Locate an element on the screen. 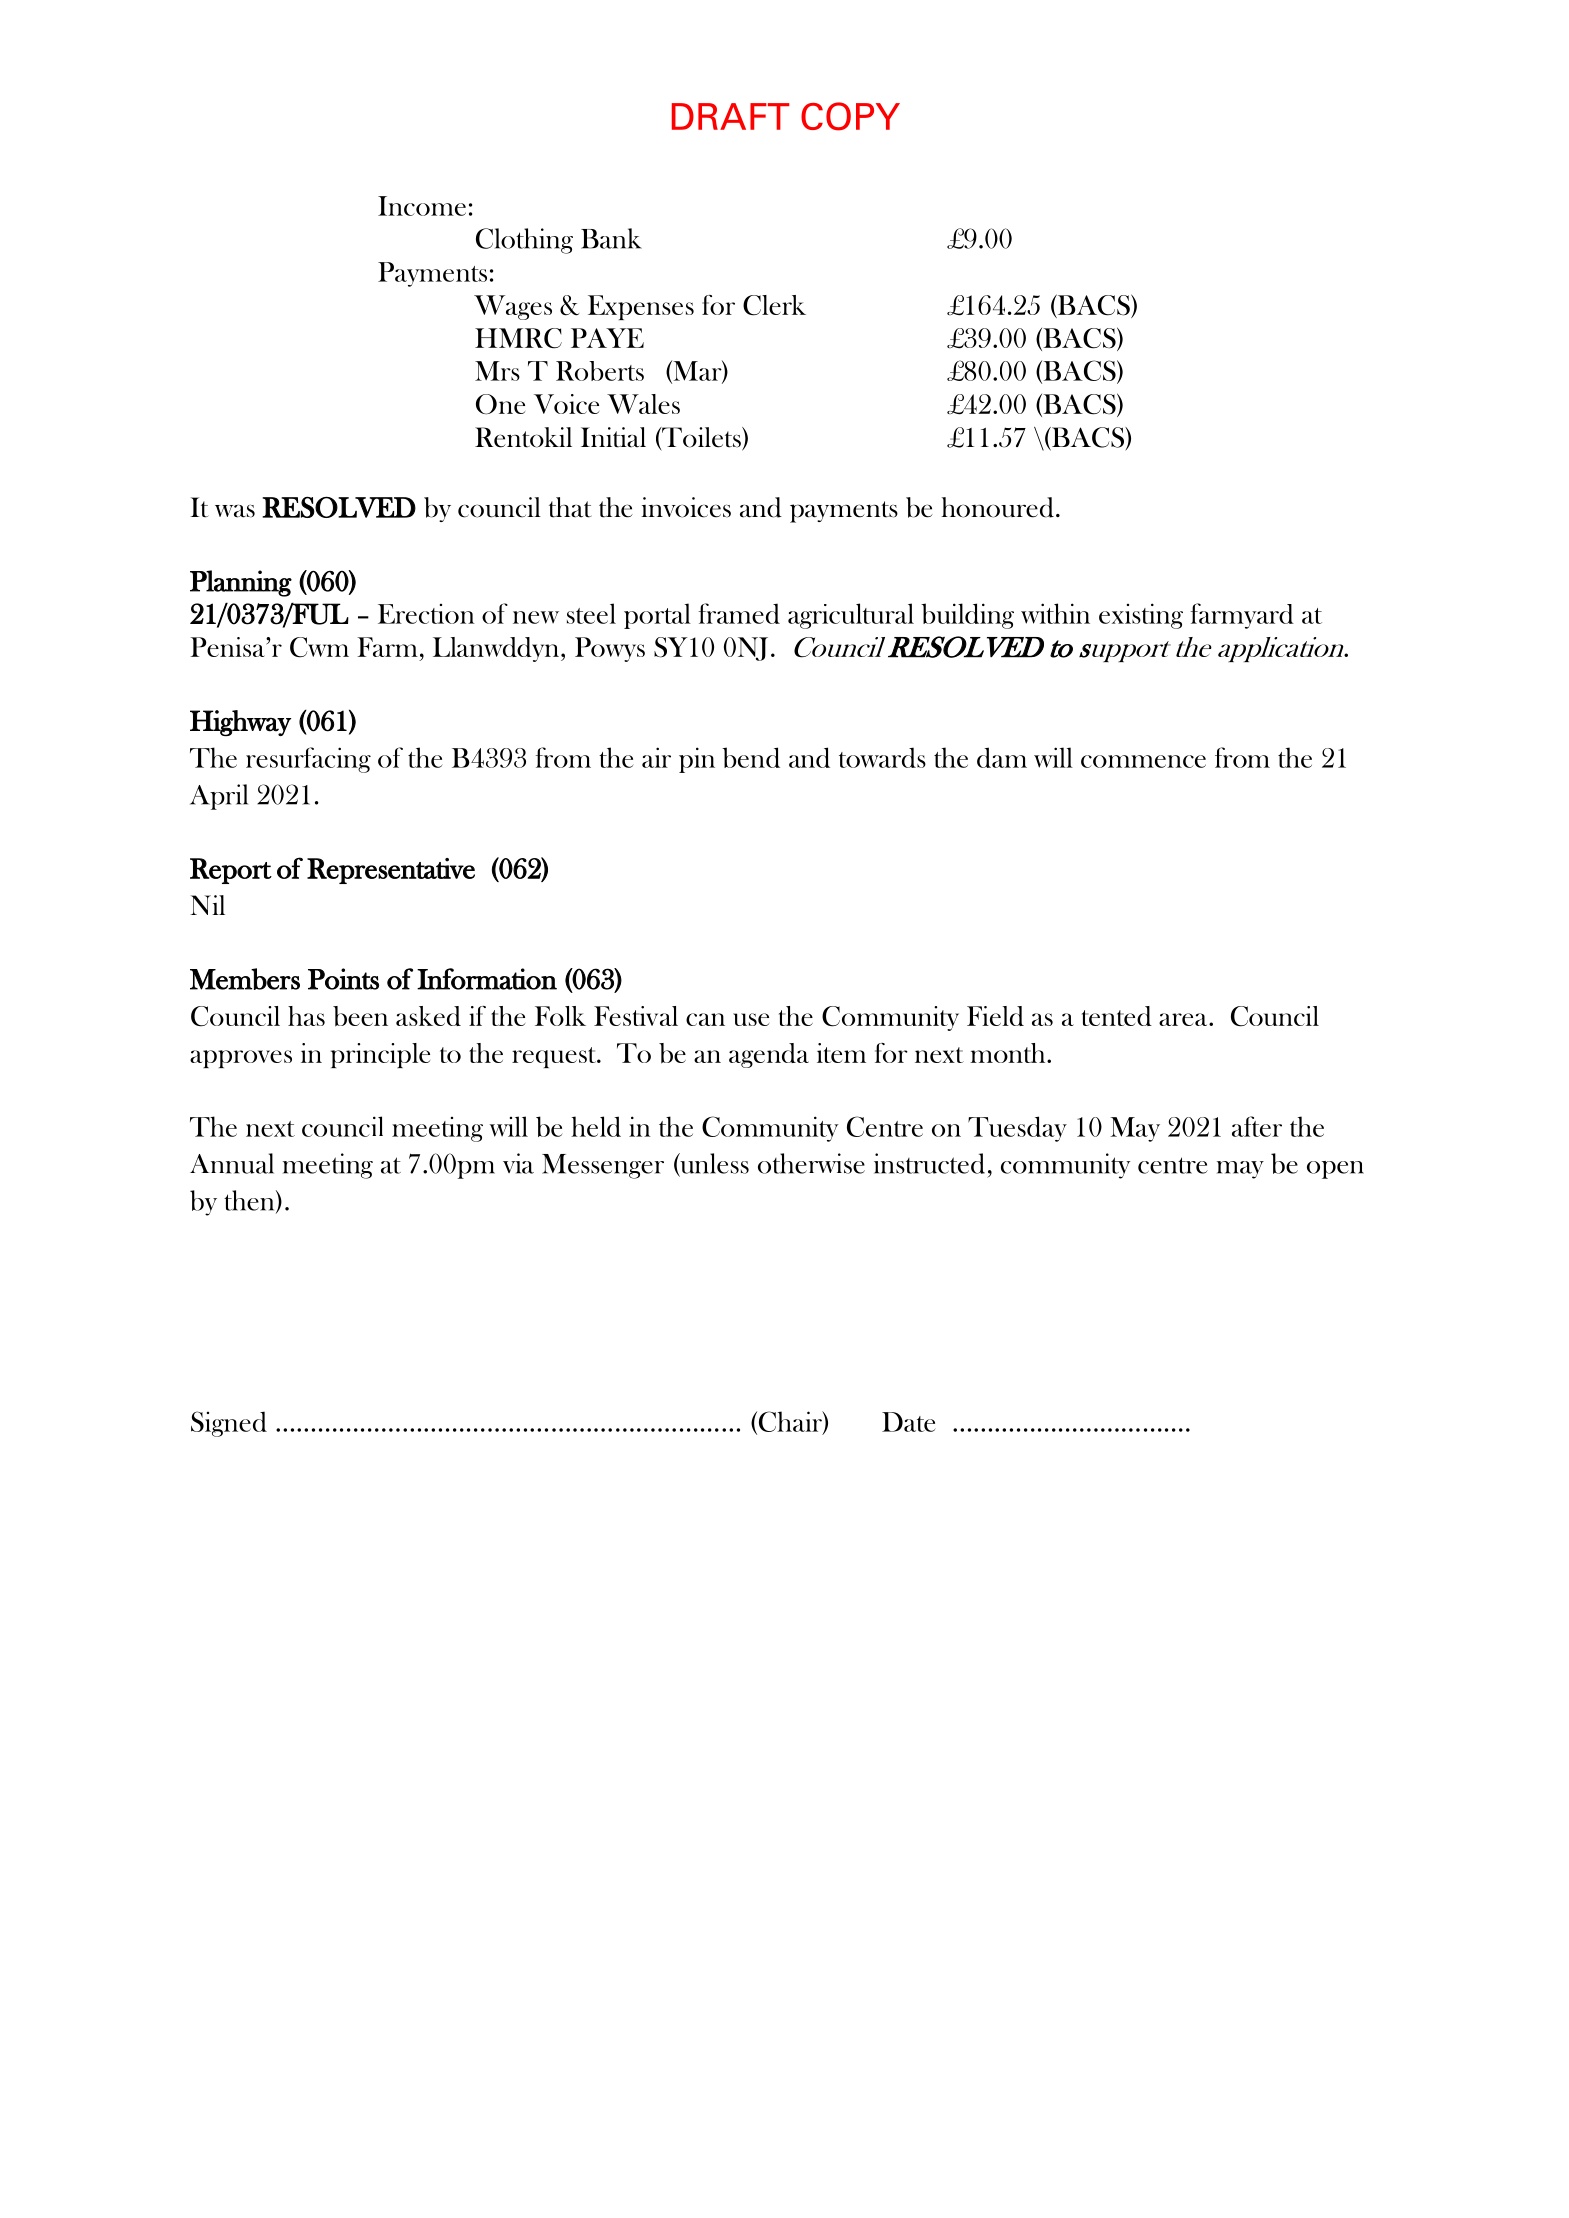  Date is located at coordinates (909, 1422).
